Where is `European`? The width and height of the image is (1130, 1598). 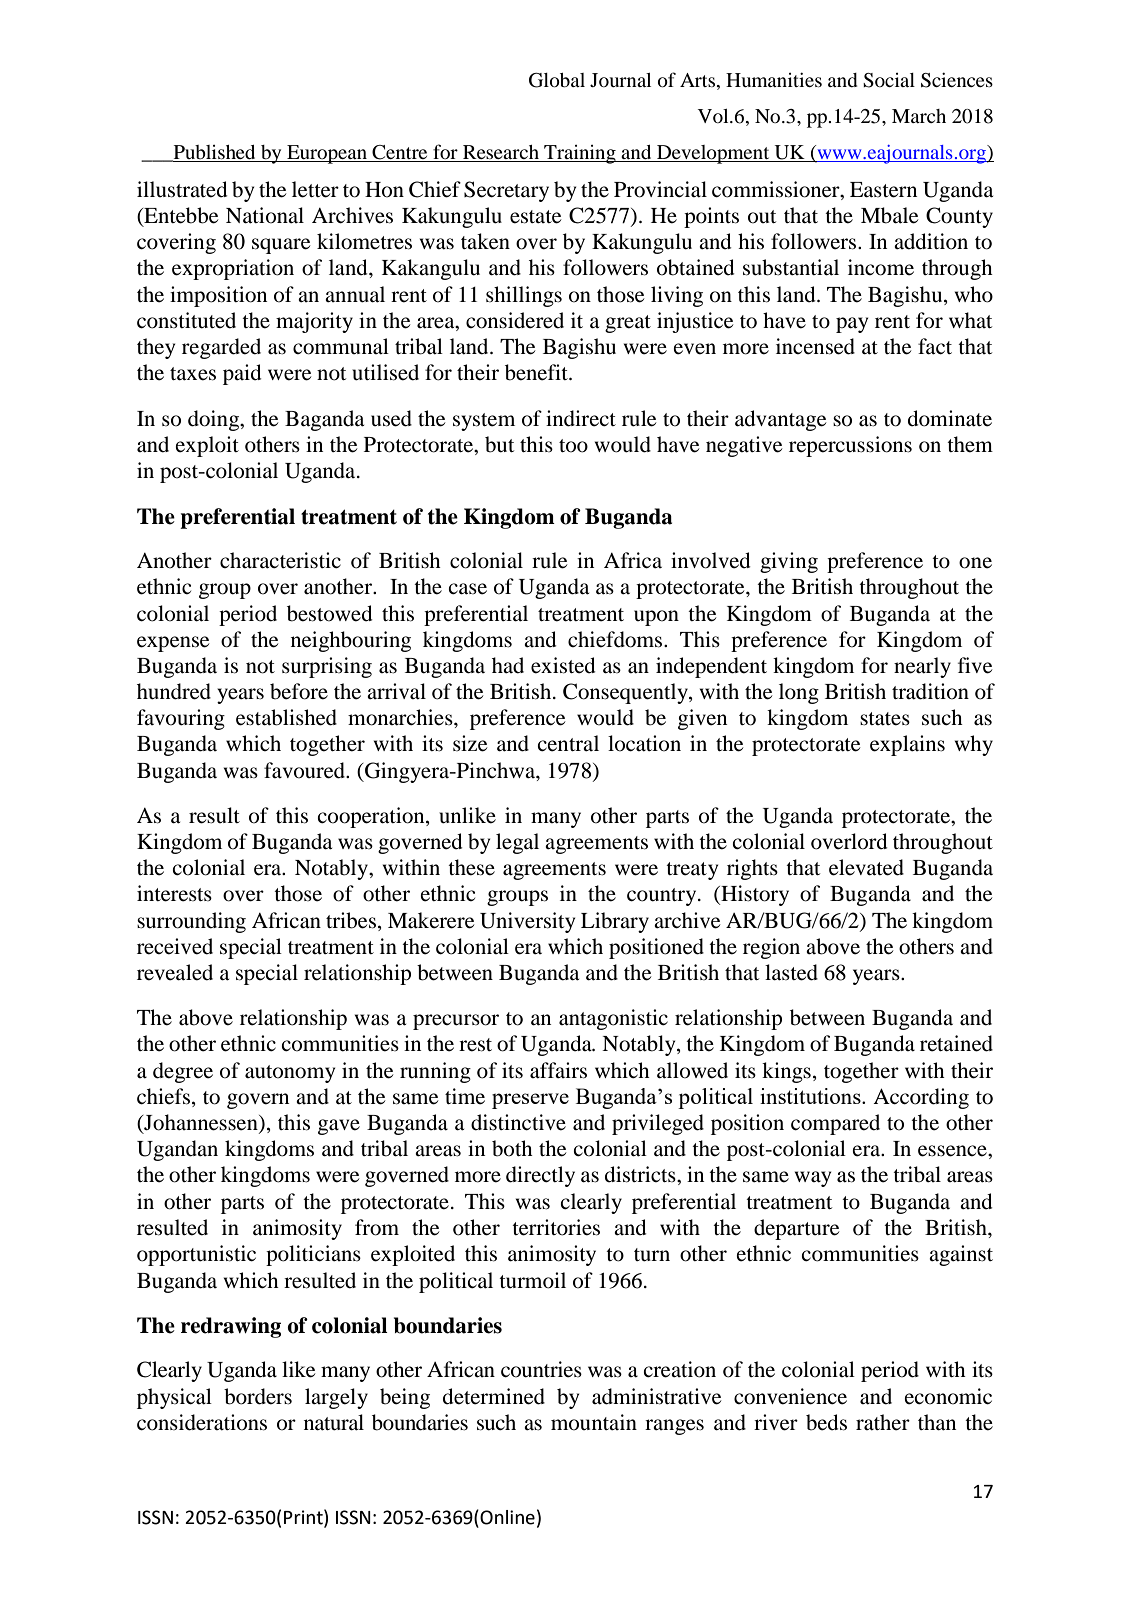
European is located at coordinates (327, 154).
